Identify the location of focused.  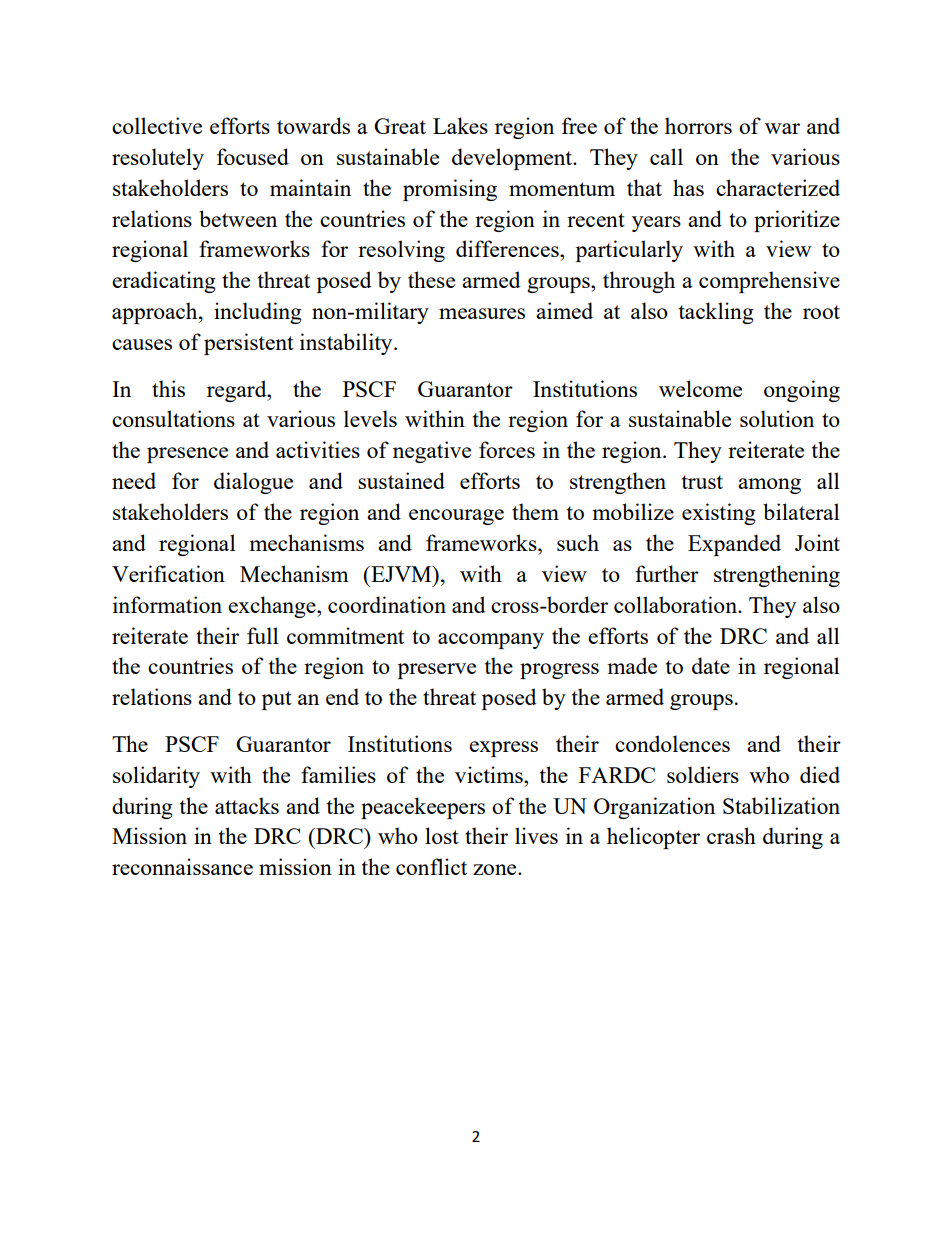
(253, 156).
